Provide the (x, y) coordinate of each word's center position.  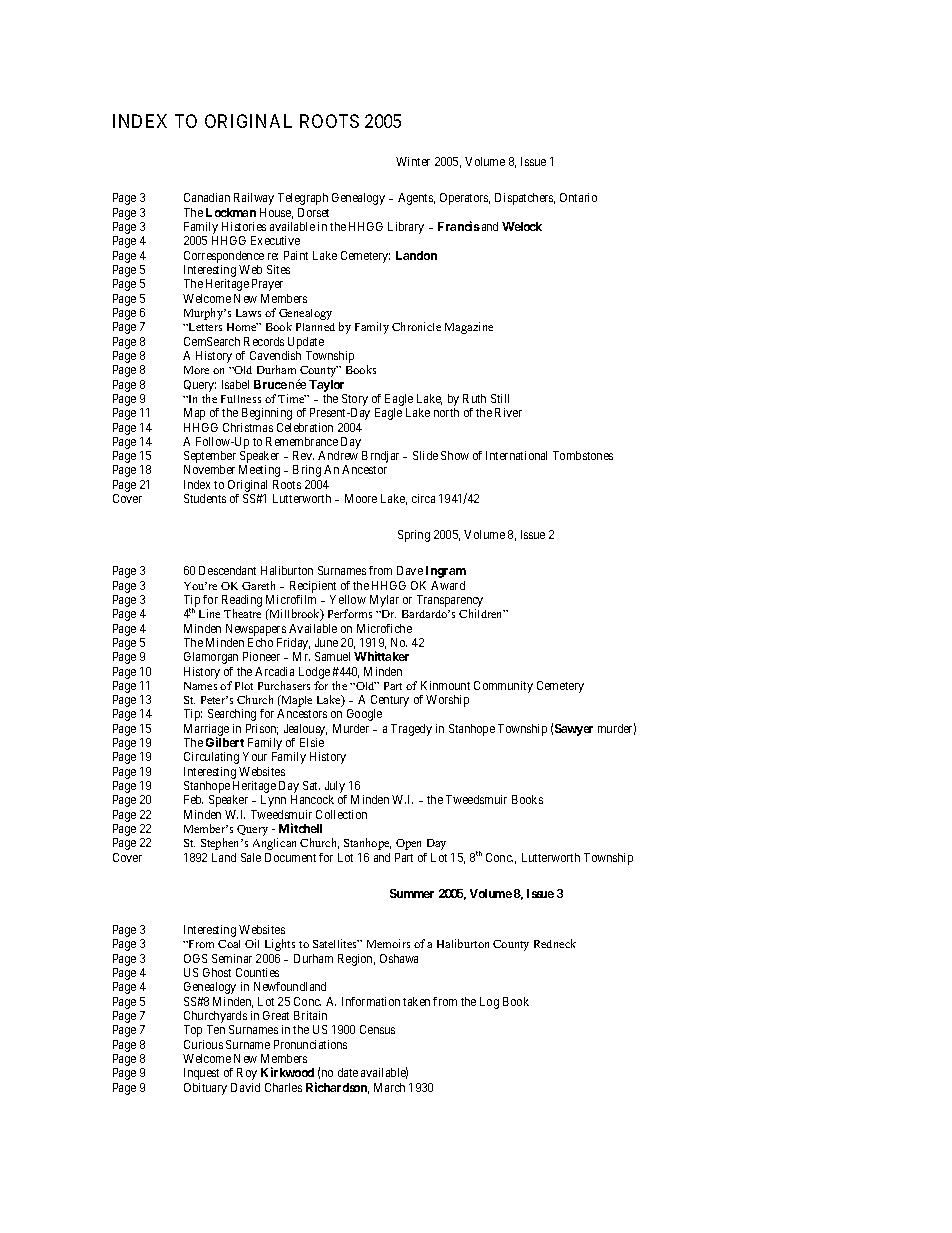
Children (482, 613)
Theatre (242, 613)
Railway (254, 199)
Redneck (555, 943)
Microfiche (384, 628)
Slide (425, 455)
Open (408, 844)
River (508, 412)
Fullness (241, 399)
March (389, 1087)
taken (416, 1001)
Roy (247, 1074)
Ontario (578, 197)
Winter (413, 161)
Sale (251, 857)
